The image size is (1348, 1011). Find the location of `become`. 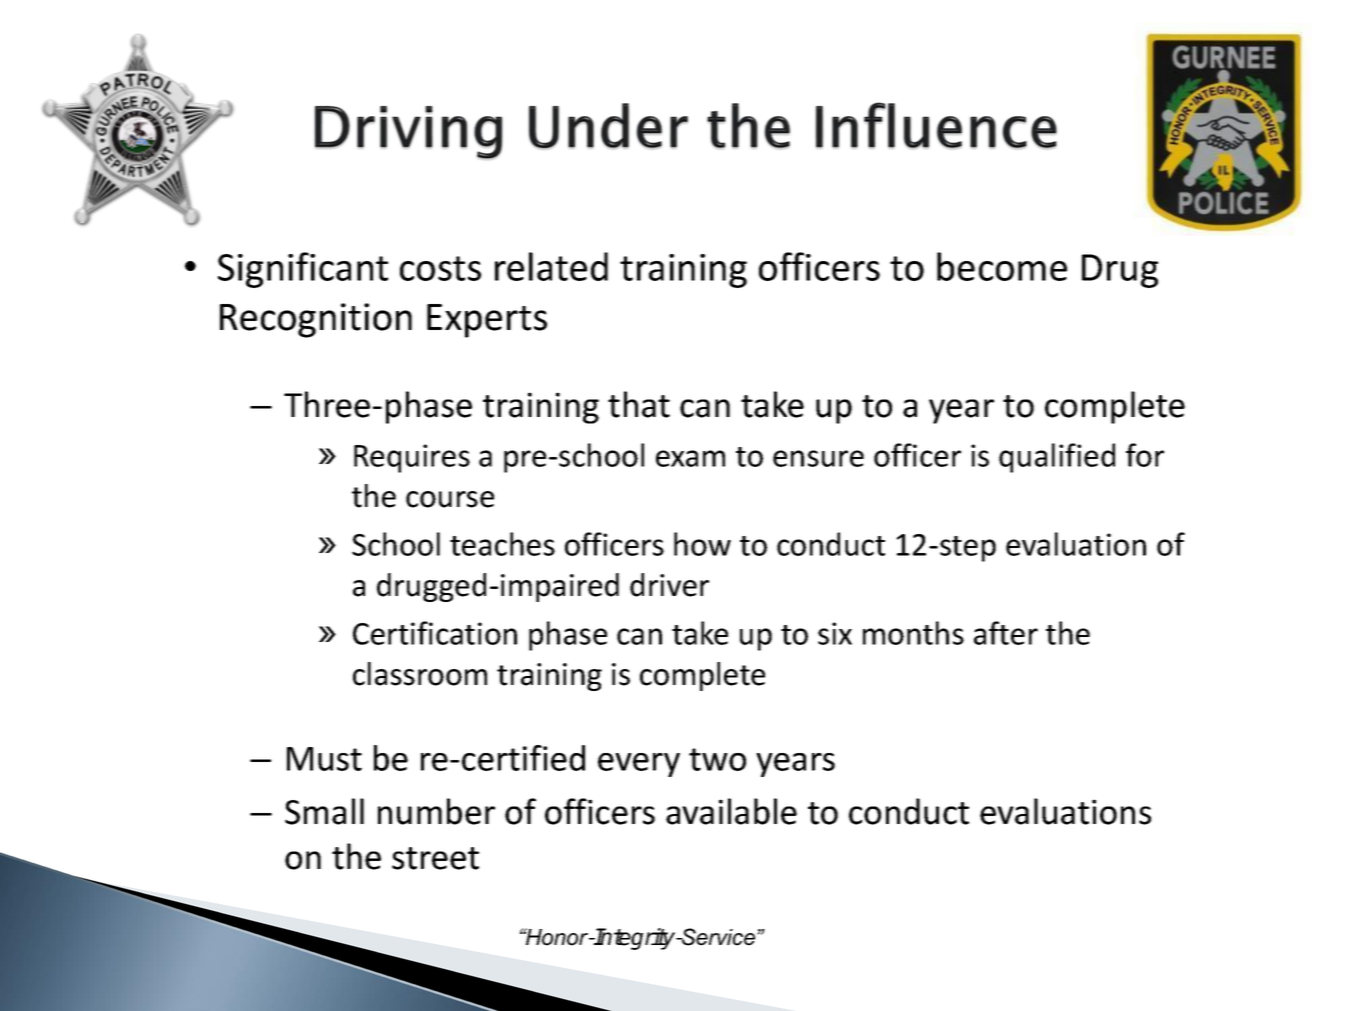

become is located at coordinates (1002, 266).
